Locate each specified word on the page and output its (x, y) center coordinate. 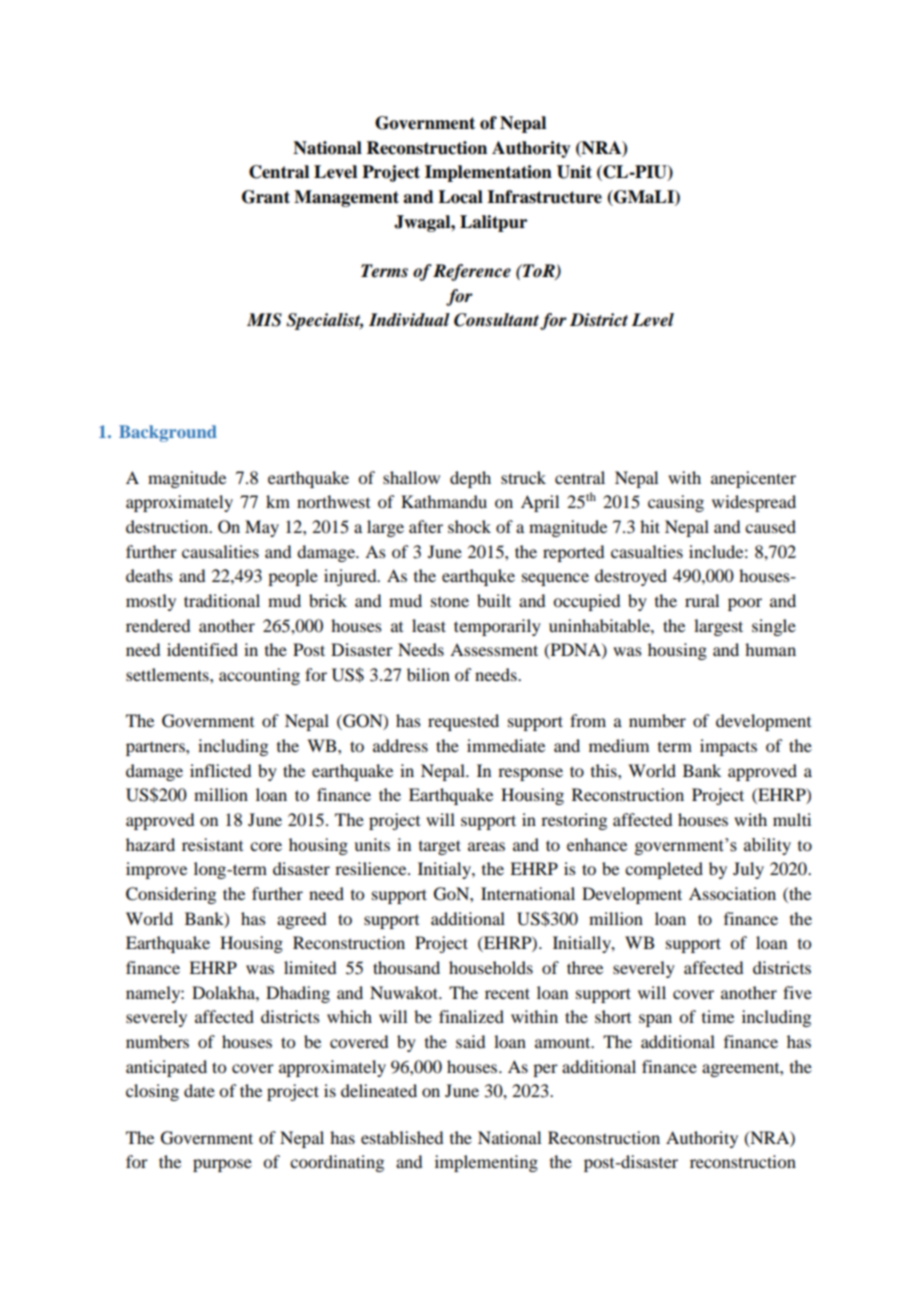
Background (168, 433)
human (770, 649)
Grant (266, 197)
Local (460, 197)
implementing (486, 1163)
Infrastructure (544, 197)
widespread (754, 503)
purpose (222, 1165)
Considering (171, 895)
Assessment (494, 649)
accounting (259, 676)
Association (732, 893)
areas (486, 846)
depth (470, 479)
